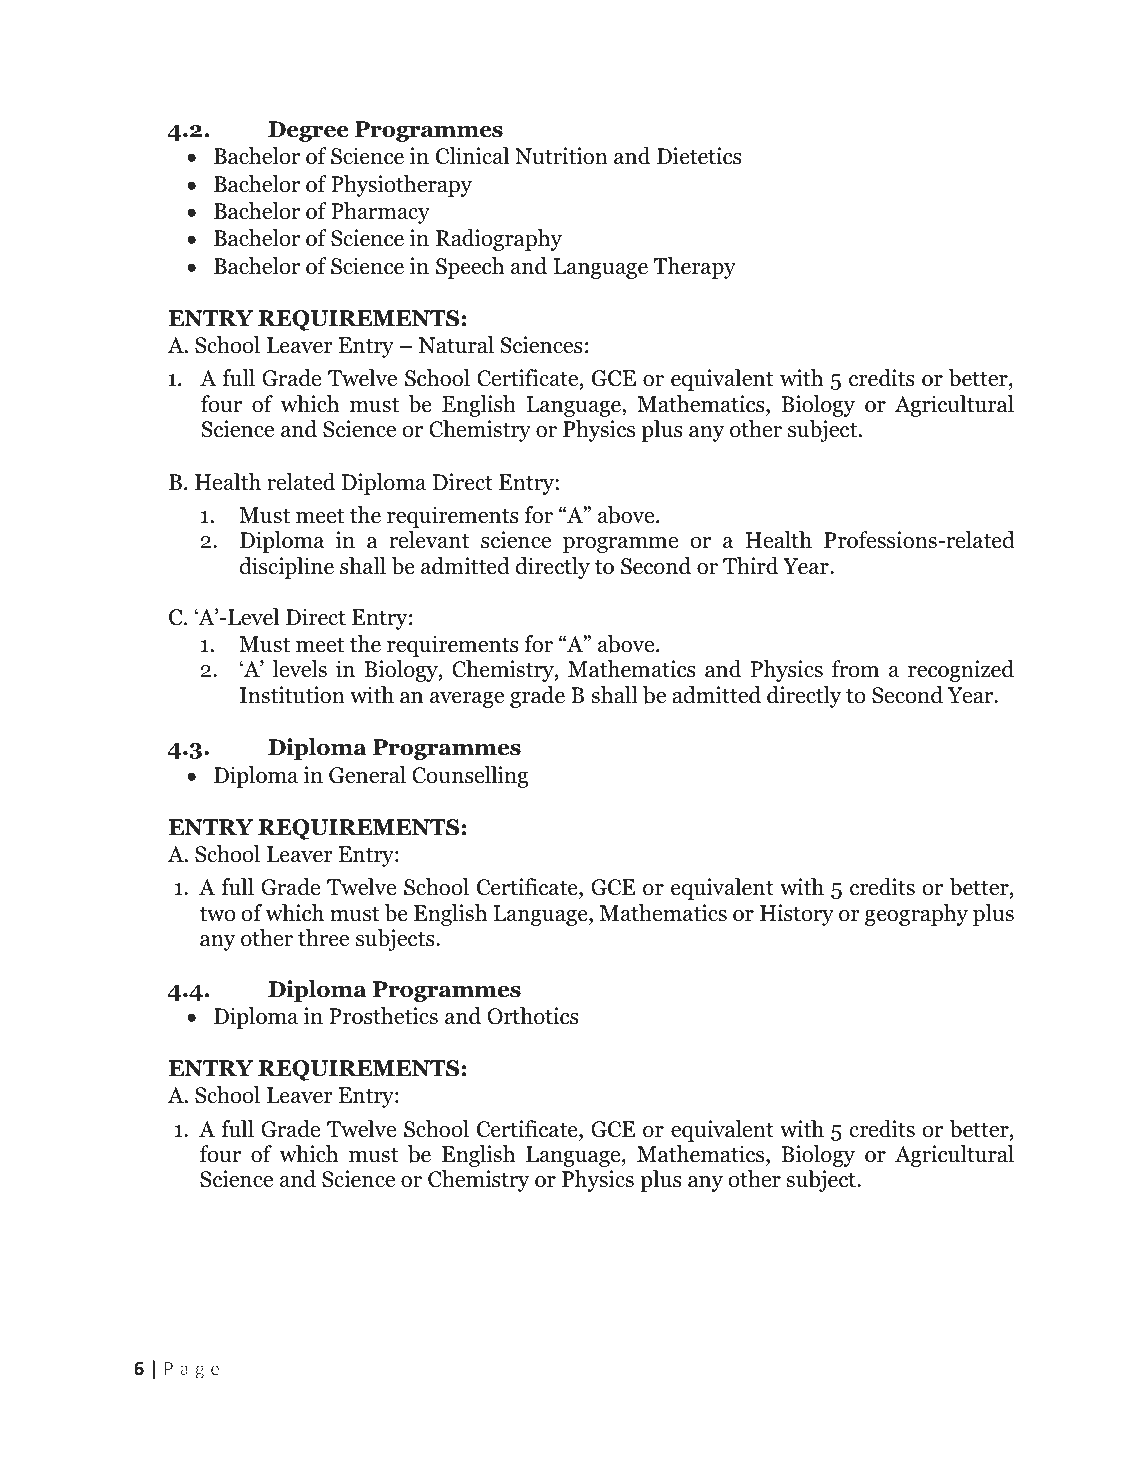 Image resolution: width=1138 pixels, height=1473 pixels. What do you see at coordinates (308, 131) in the page?
I see `Degree` at bounding box center [308, 131].
